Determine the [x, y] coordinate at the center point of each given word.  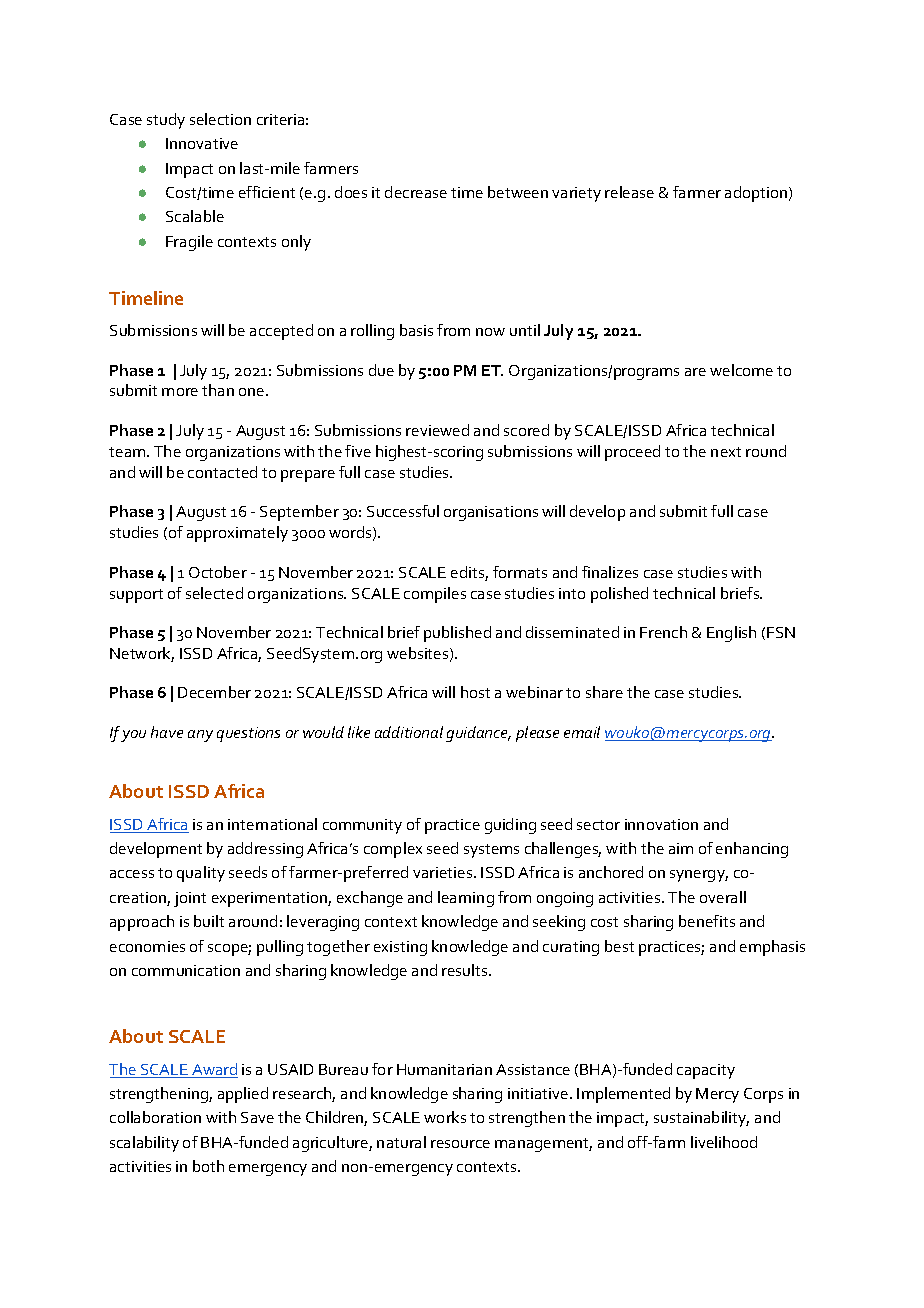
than [218, 390]
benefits [707, 921]
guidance [478, 734]
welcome [741, 370]
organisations [491, 513]
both [208, 1166]
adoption [757, 194]
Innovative [202, 143]
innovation [661, 824]
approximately [237, 534]
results [466, 970]
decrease [416, 192]
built [209, 921]
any [200, 736]
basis [416, 330]
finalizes [610, 572]
